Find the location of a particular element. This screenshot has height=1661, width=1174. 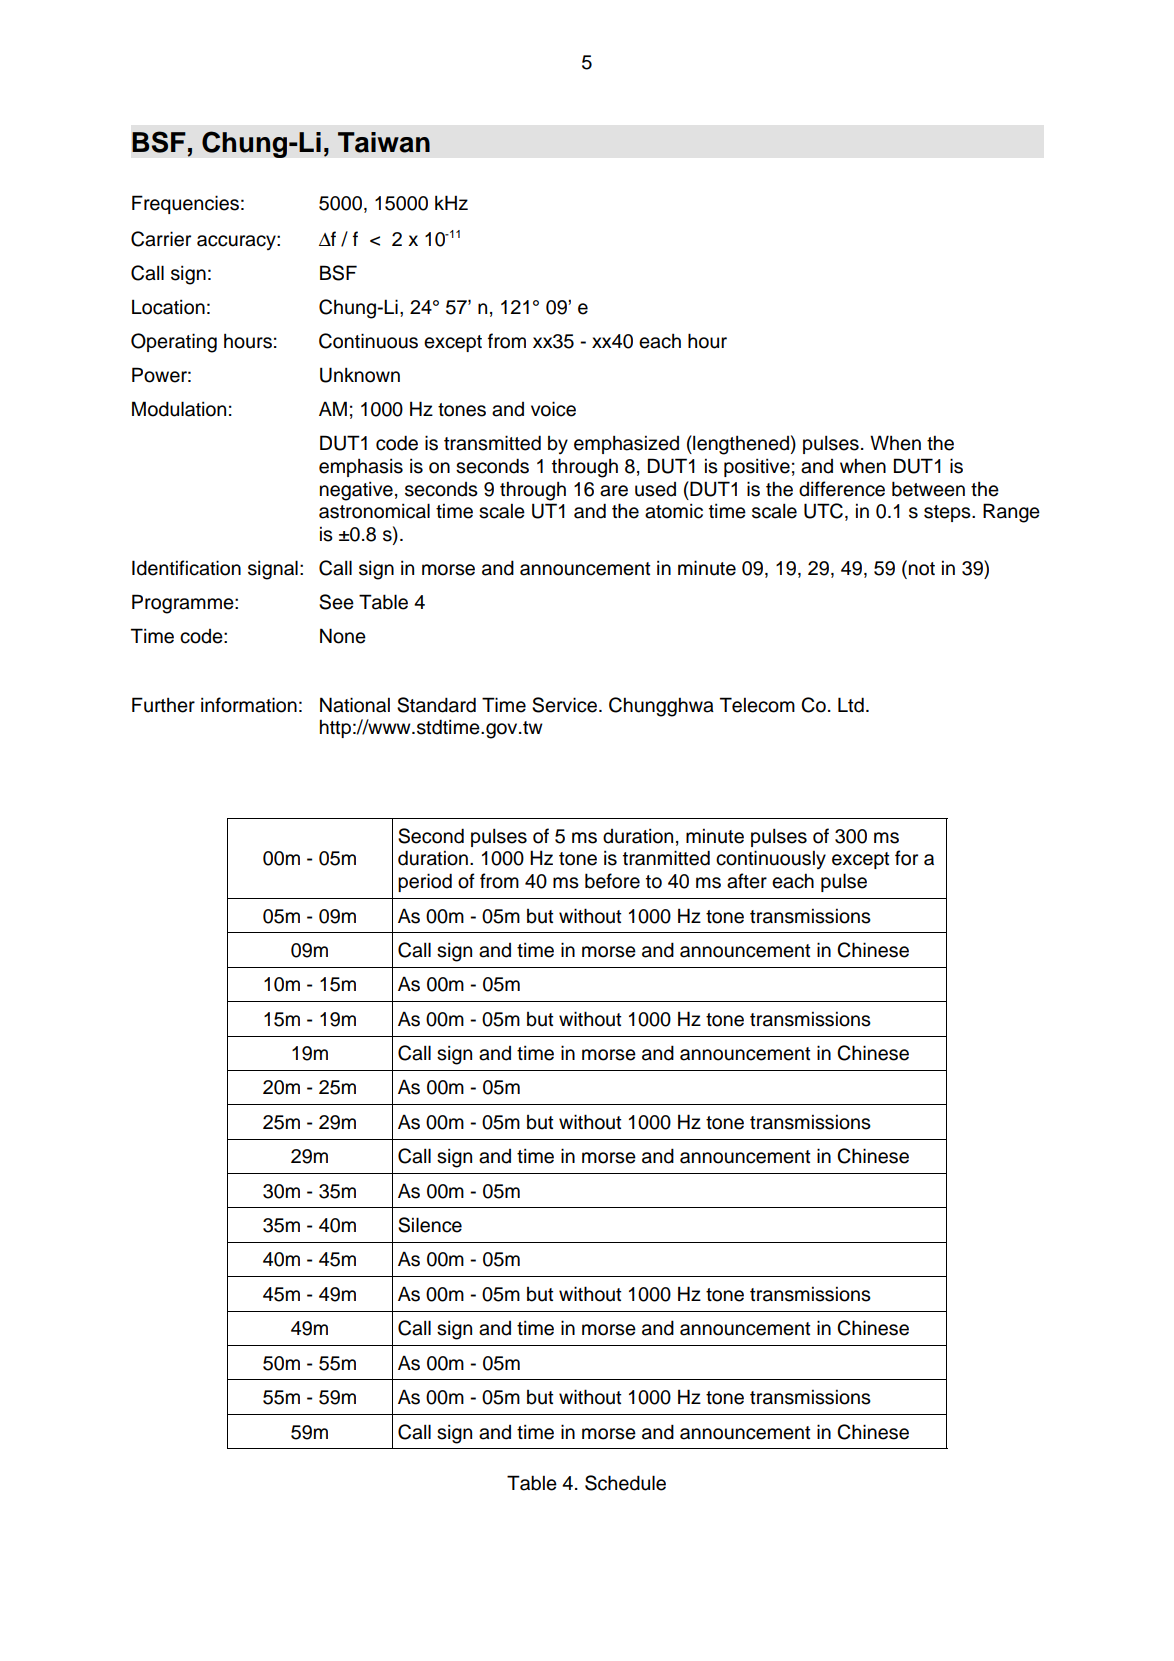

not is located at coordinates (922, 569).
